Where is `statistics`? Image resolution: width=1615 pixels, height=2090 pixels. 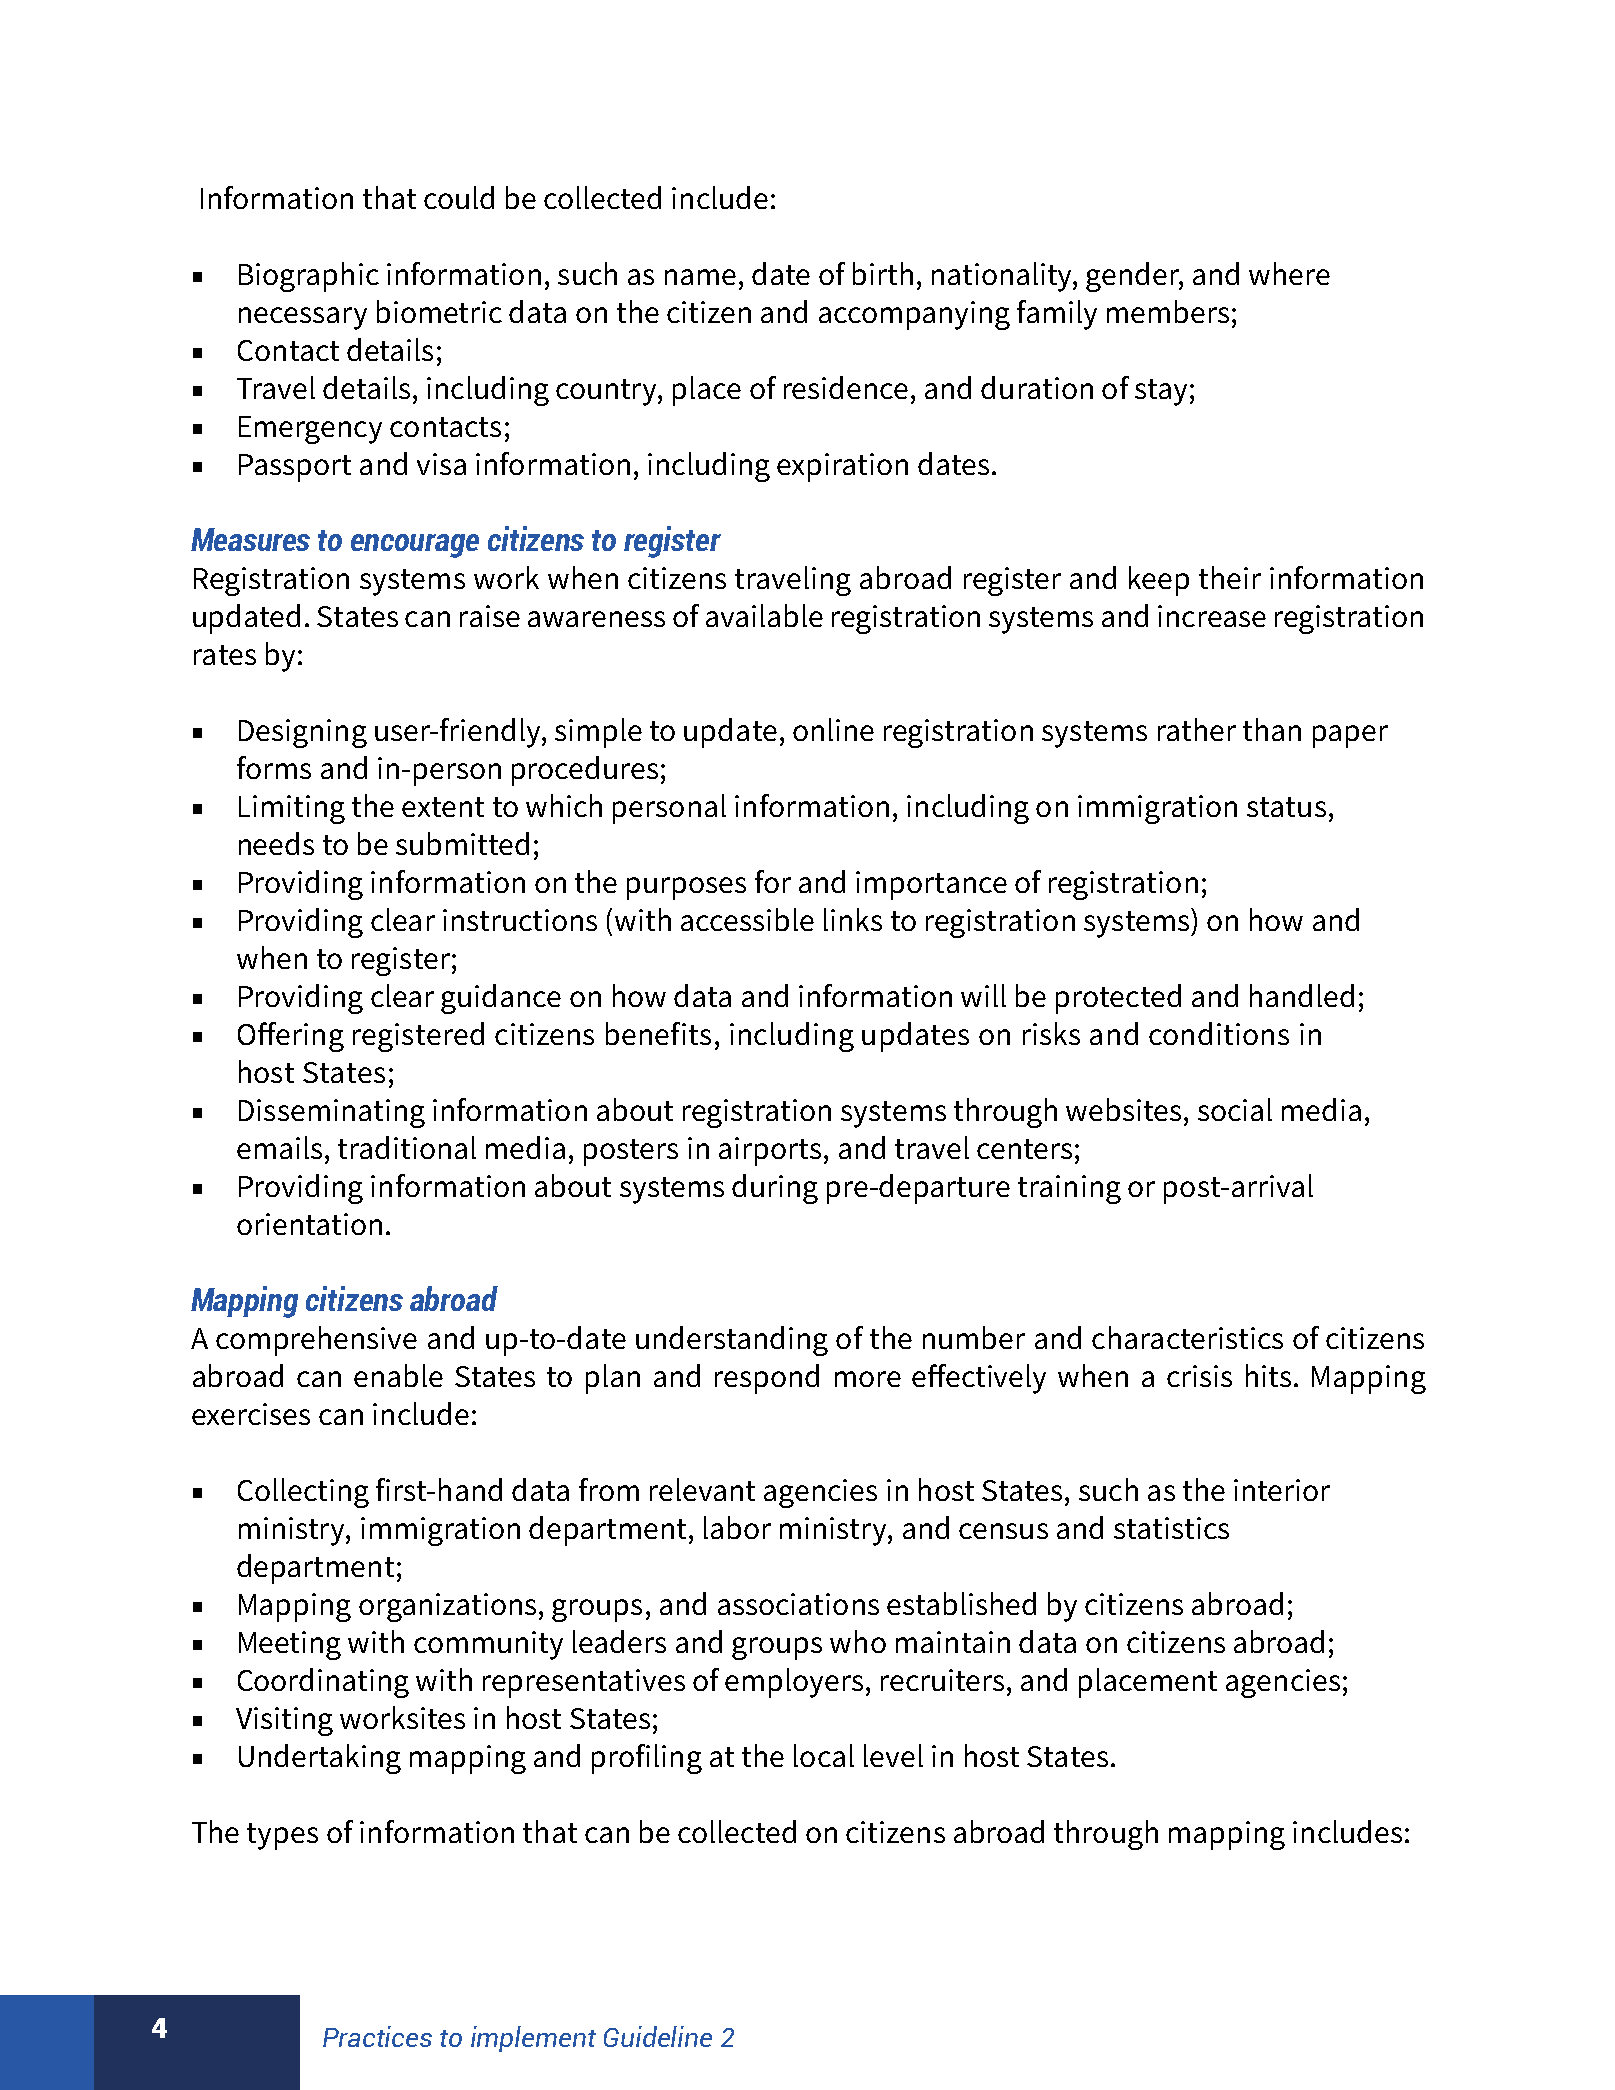
statistics is located at coordinates (1171, 1528).
